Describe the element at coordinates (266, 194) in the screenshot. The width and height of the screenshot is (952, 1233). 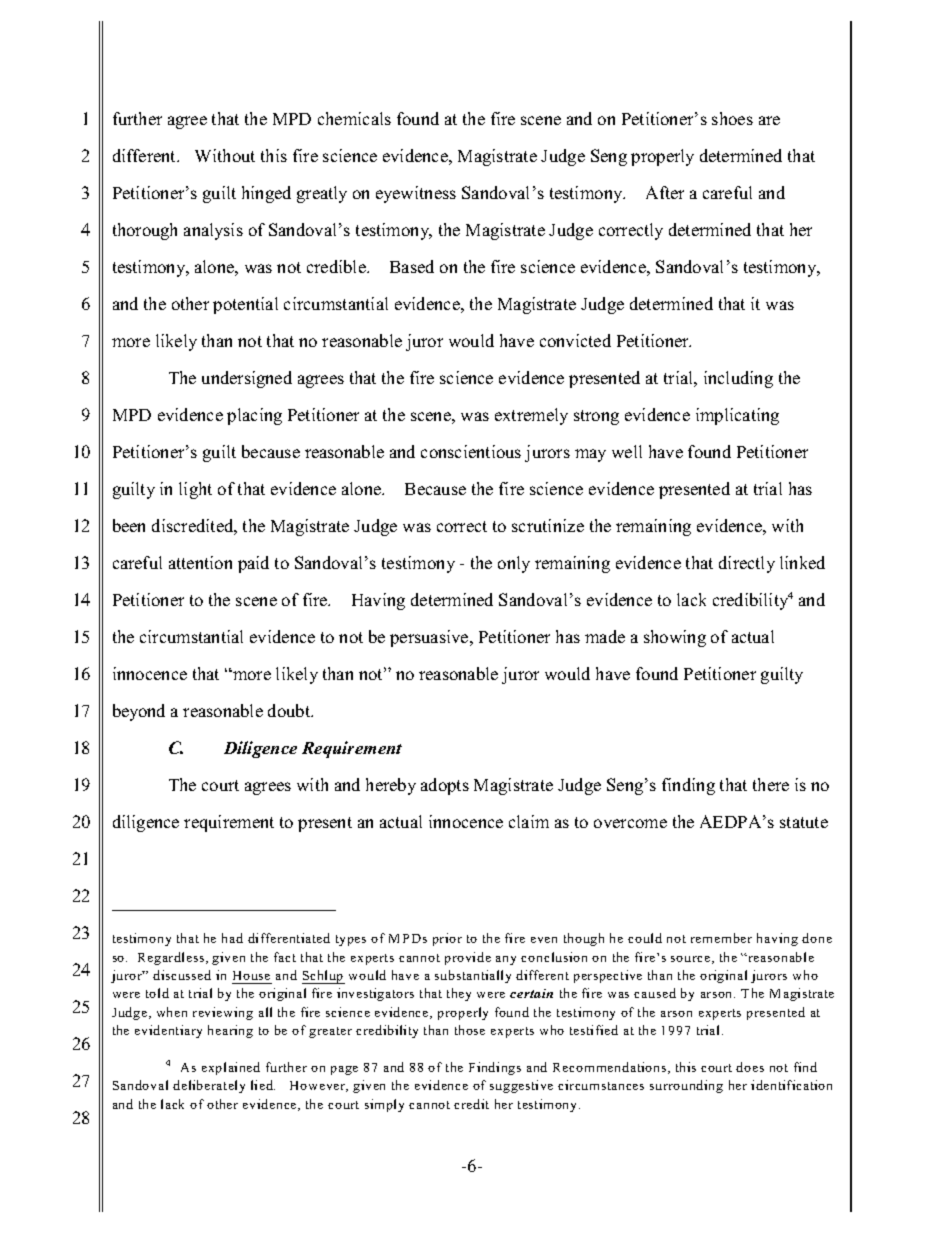
I see `hinged` at that location.
